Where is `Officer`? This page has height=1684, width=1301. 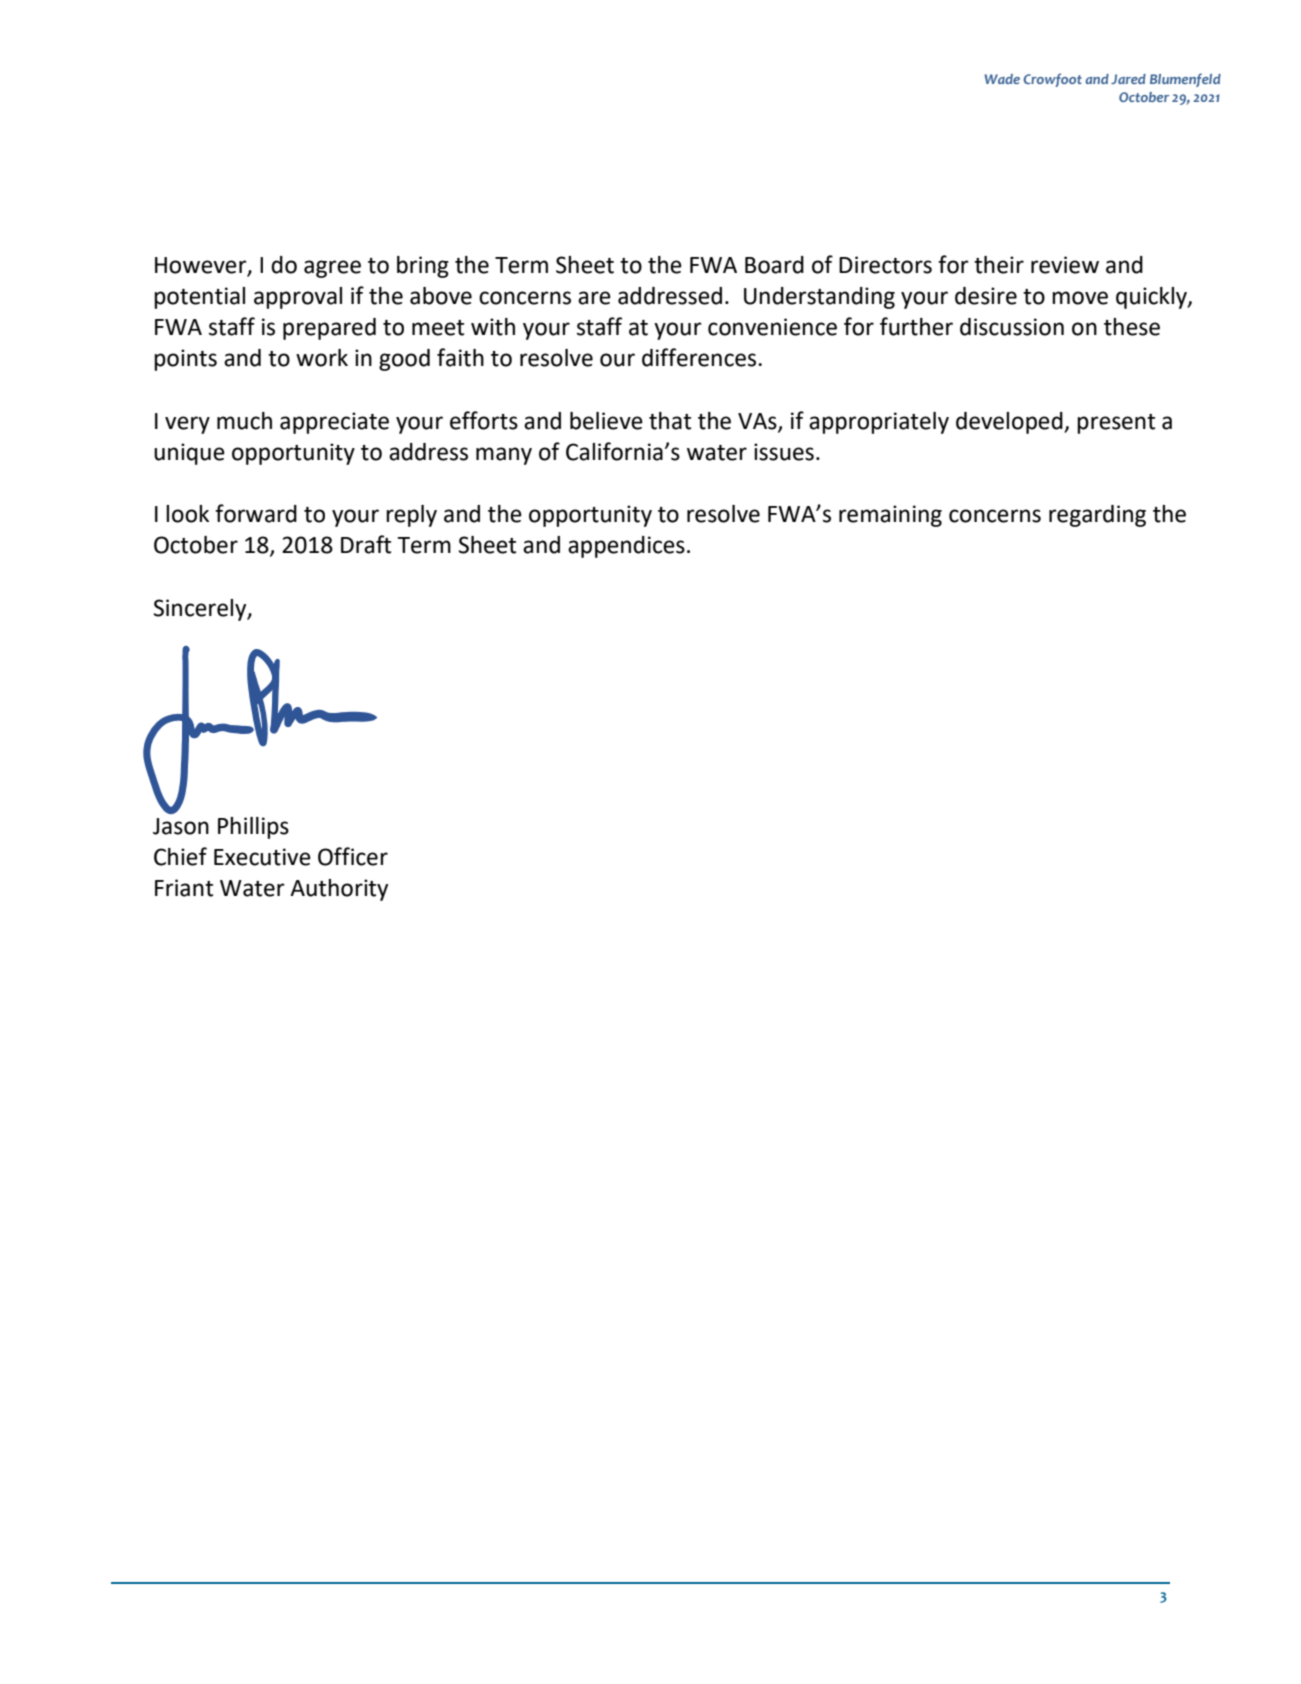 Officer is located at coordinates (353, 856).
